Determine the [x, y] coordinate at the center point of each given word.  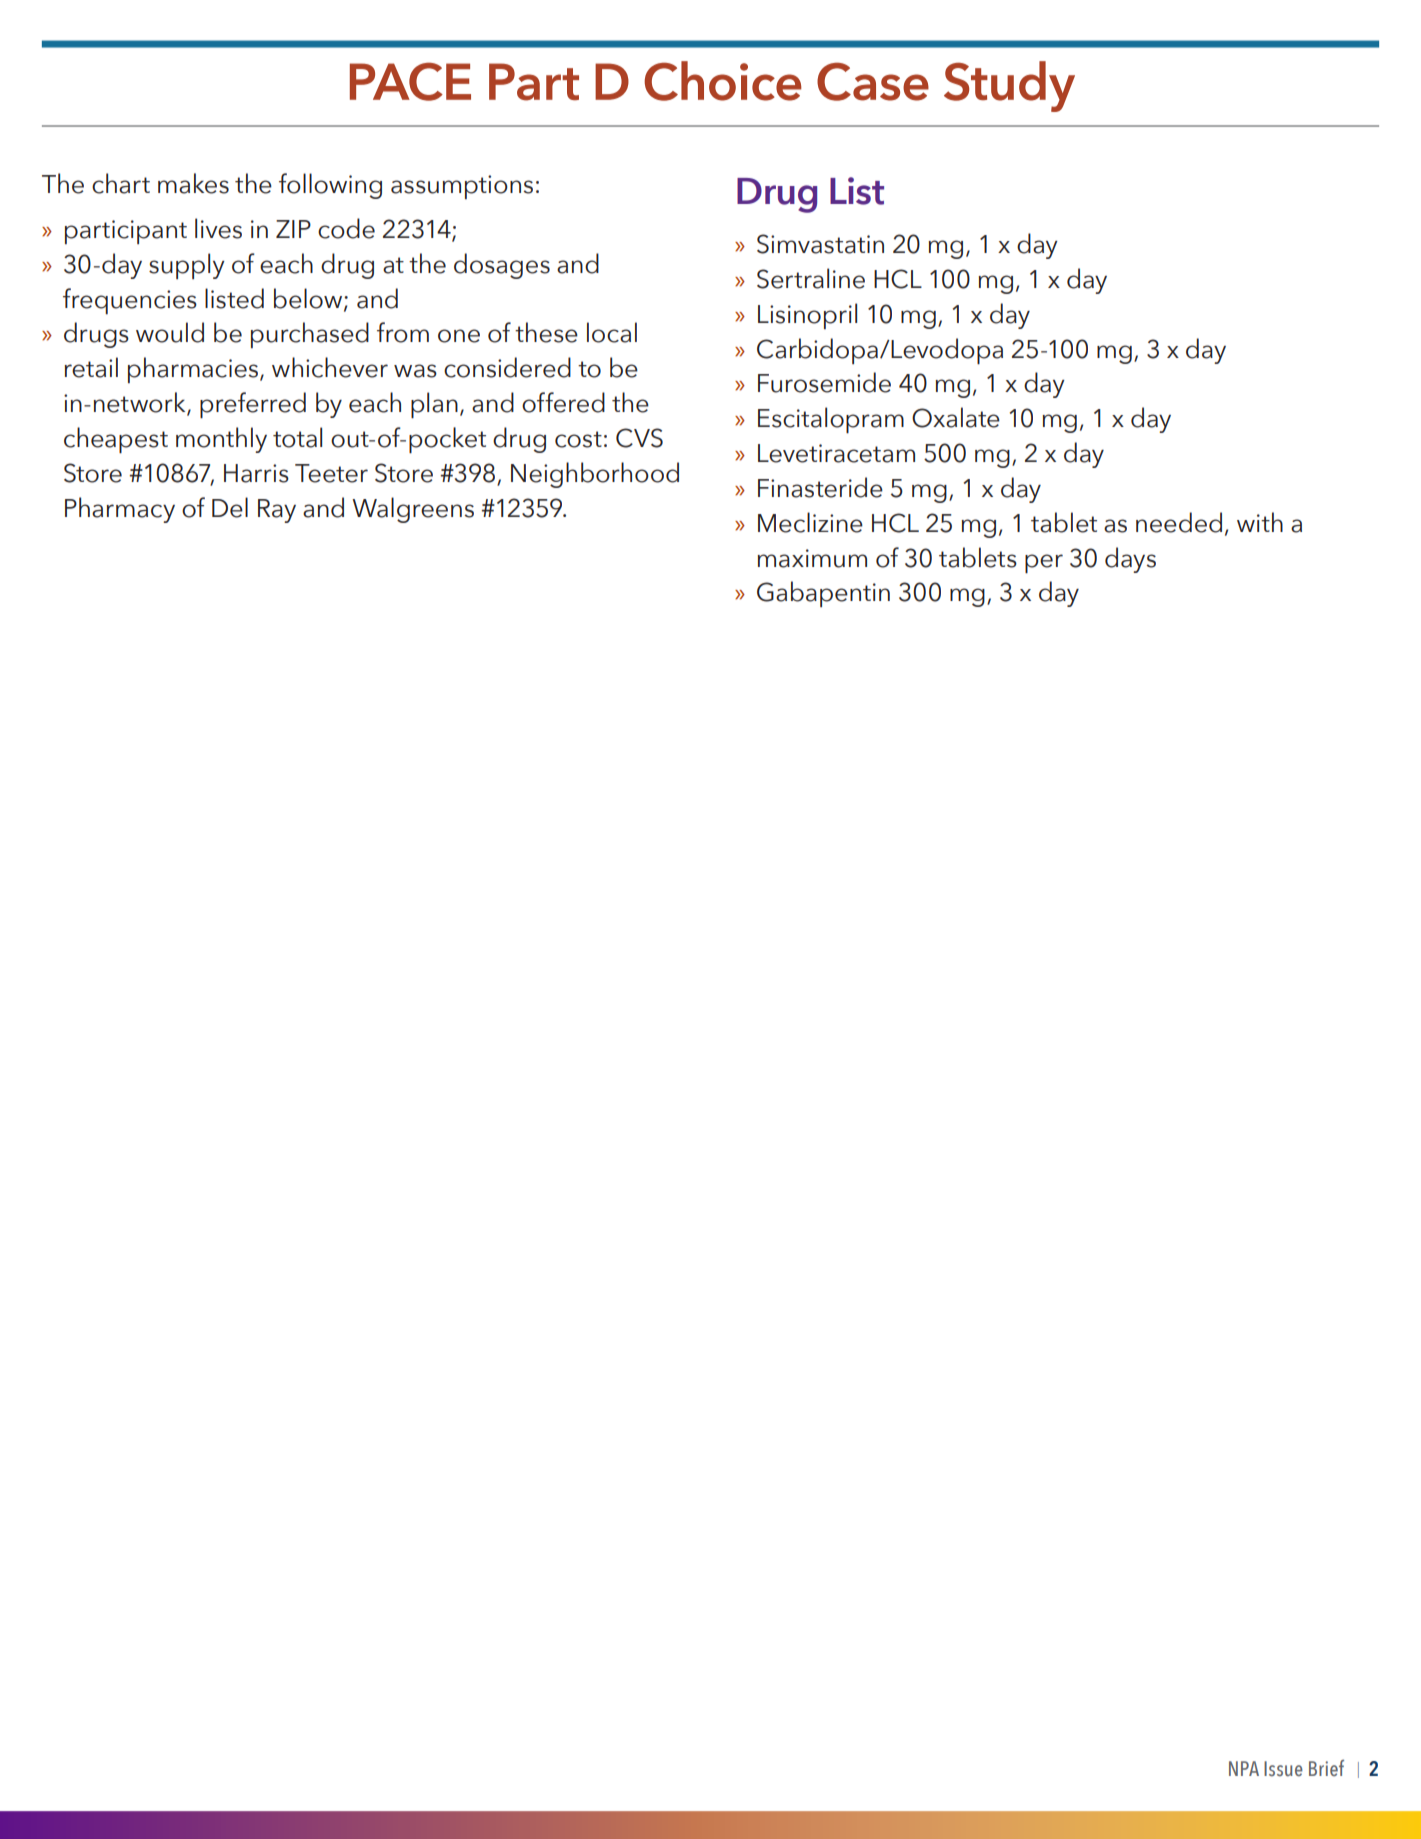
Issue [1283, 1769]
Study [1009, 86]
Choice [723, 81]
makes [193, 183]
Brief [1326, 1768]
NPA [1244, 1768]
